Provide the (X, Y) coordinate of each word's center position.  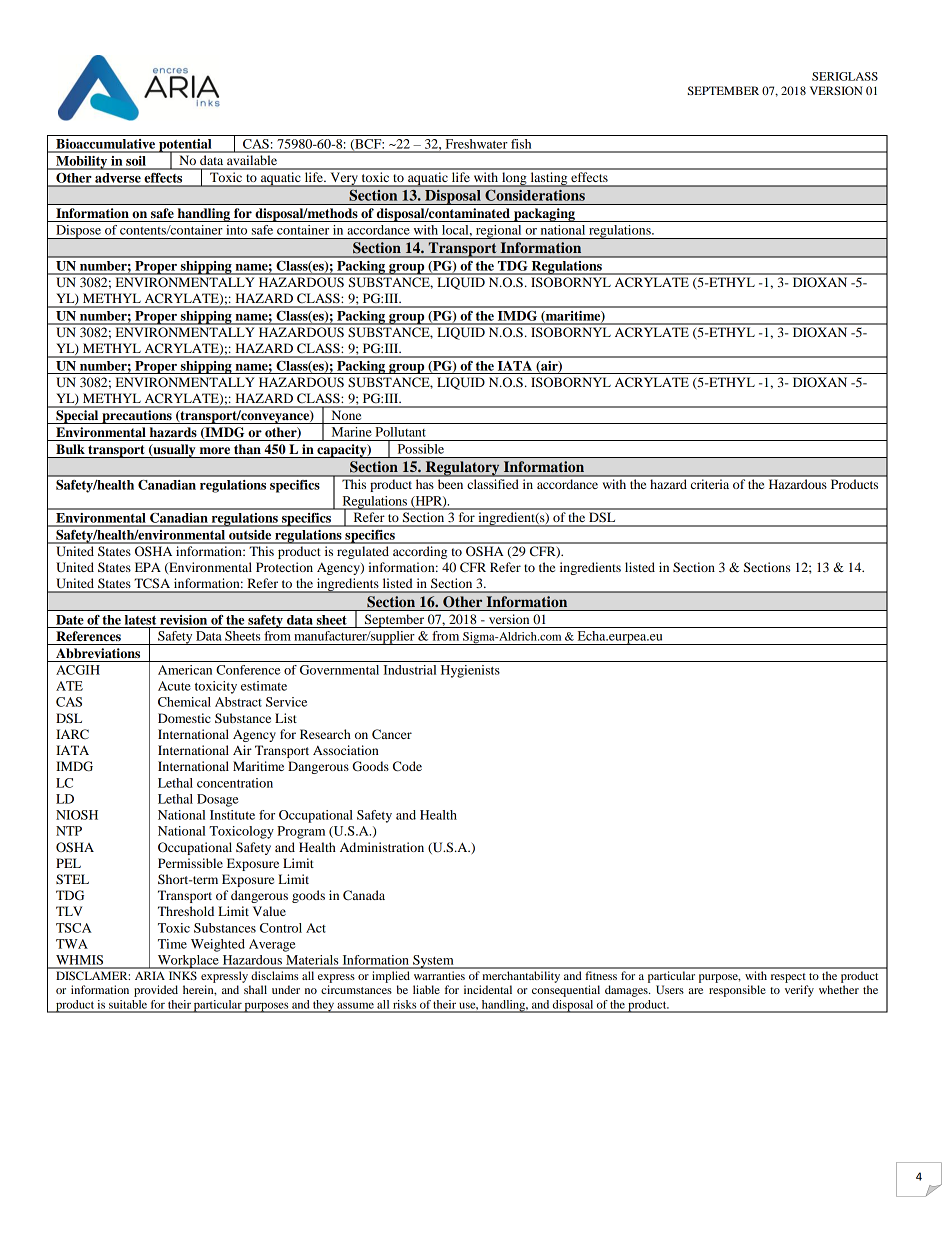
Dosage (218, 800)
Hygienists (470, 671)
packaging (544, 215)
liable (426, 989)
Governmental (339, 670)
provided (156, 991)
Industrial (409, 670)
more (215, 450)
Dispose (78, 232)
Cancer (392, 734)
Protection (284, 567)
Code (407, 766)
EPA (148, 567)
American (185, 670)
